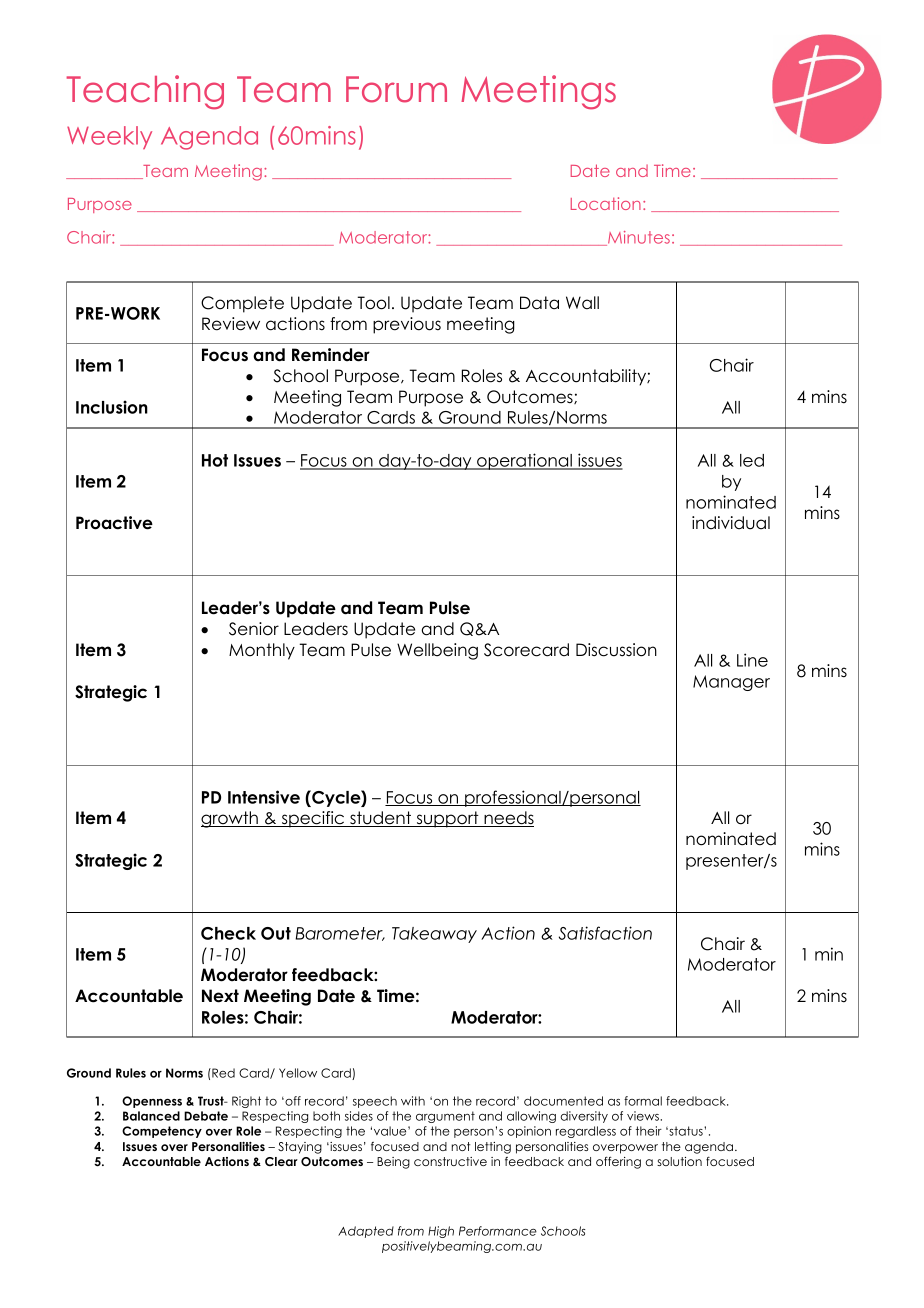 The width and height of the page is (924, 1308). Describe the element at coordinates (606, 203) in the page. I see `Location` at that location.
